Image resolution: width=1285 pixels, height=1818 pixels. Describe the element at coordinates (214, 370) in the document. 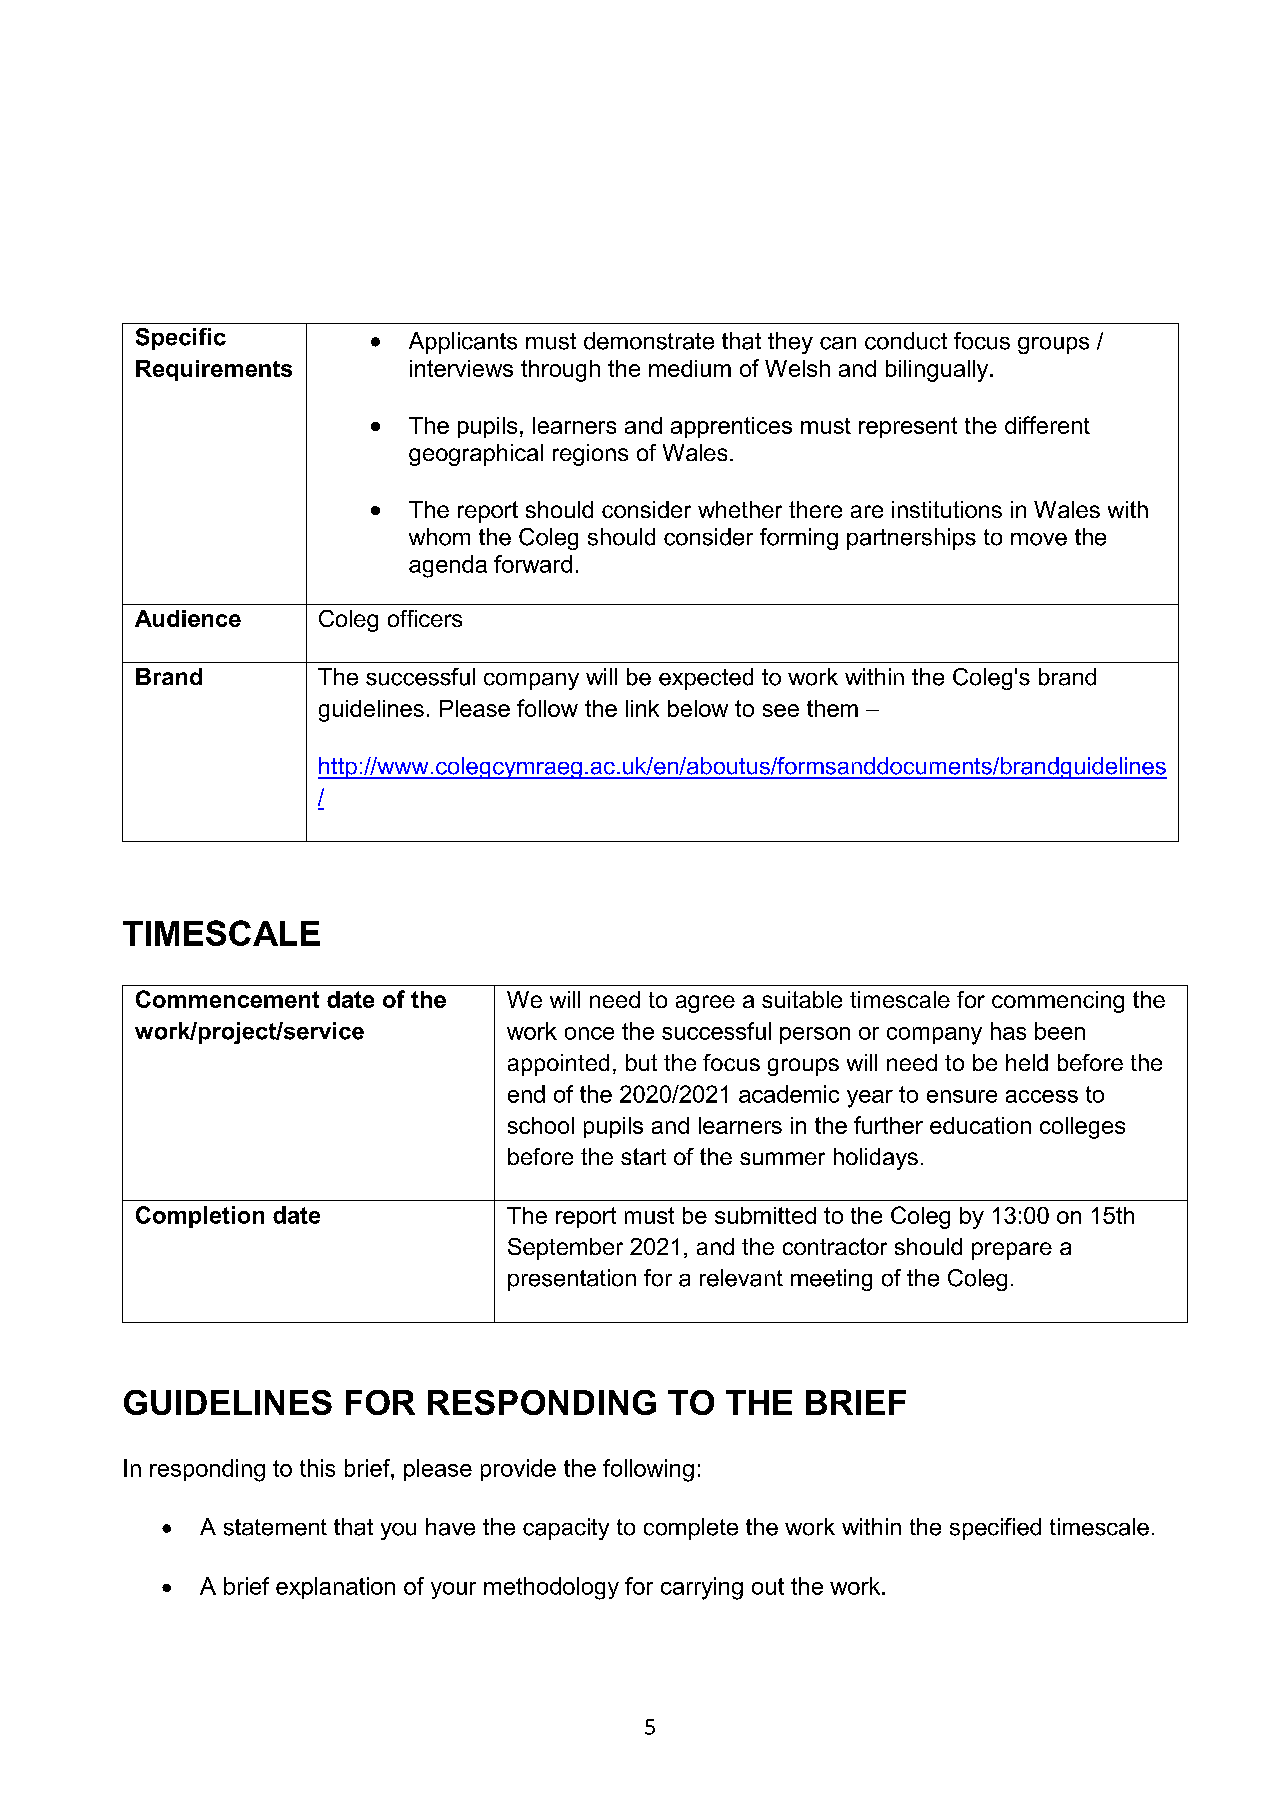

I see `Requirements` at that location.
